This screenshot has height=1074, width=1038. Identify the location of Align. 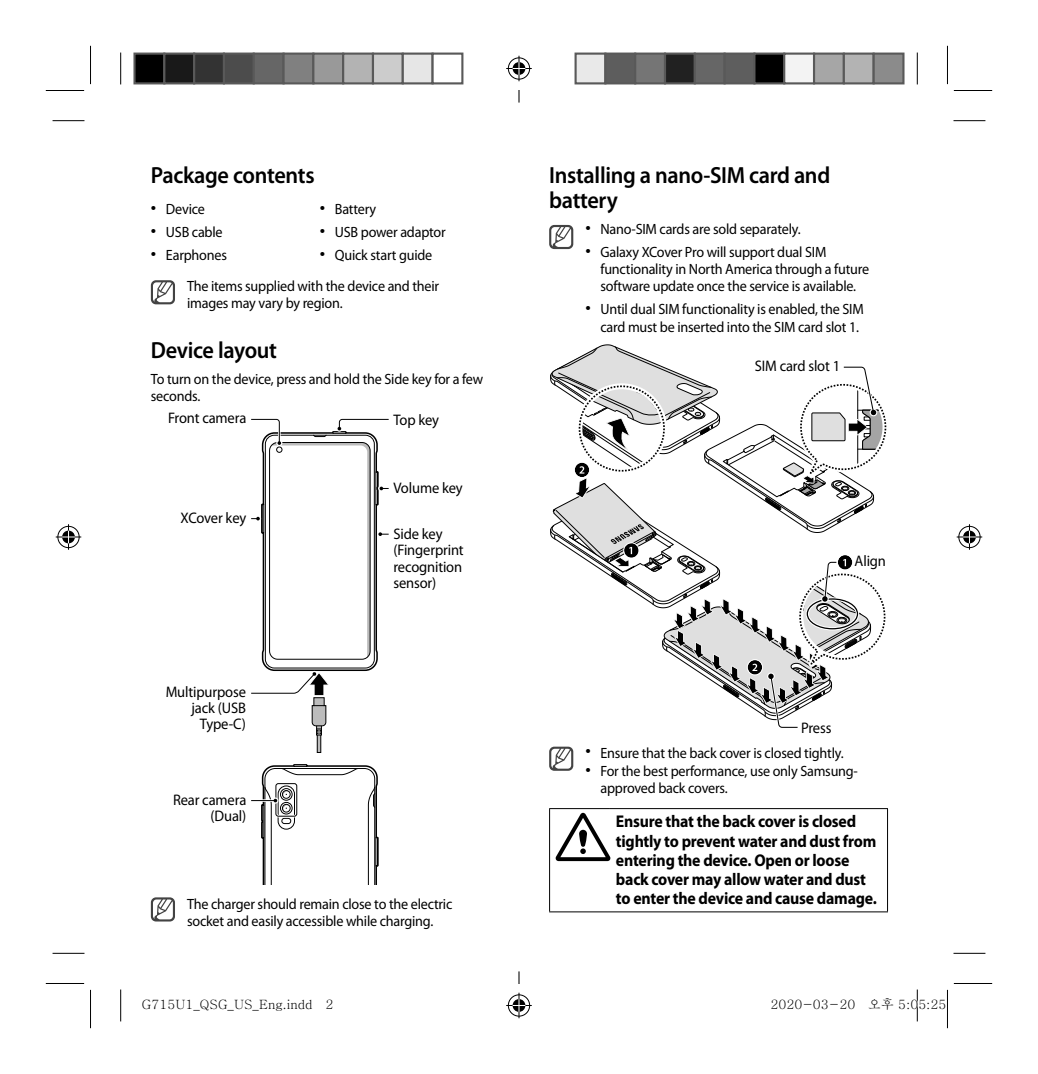
(869, 562).
